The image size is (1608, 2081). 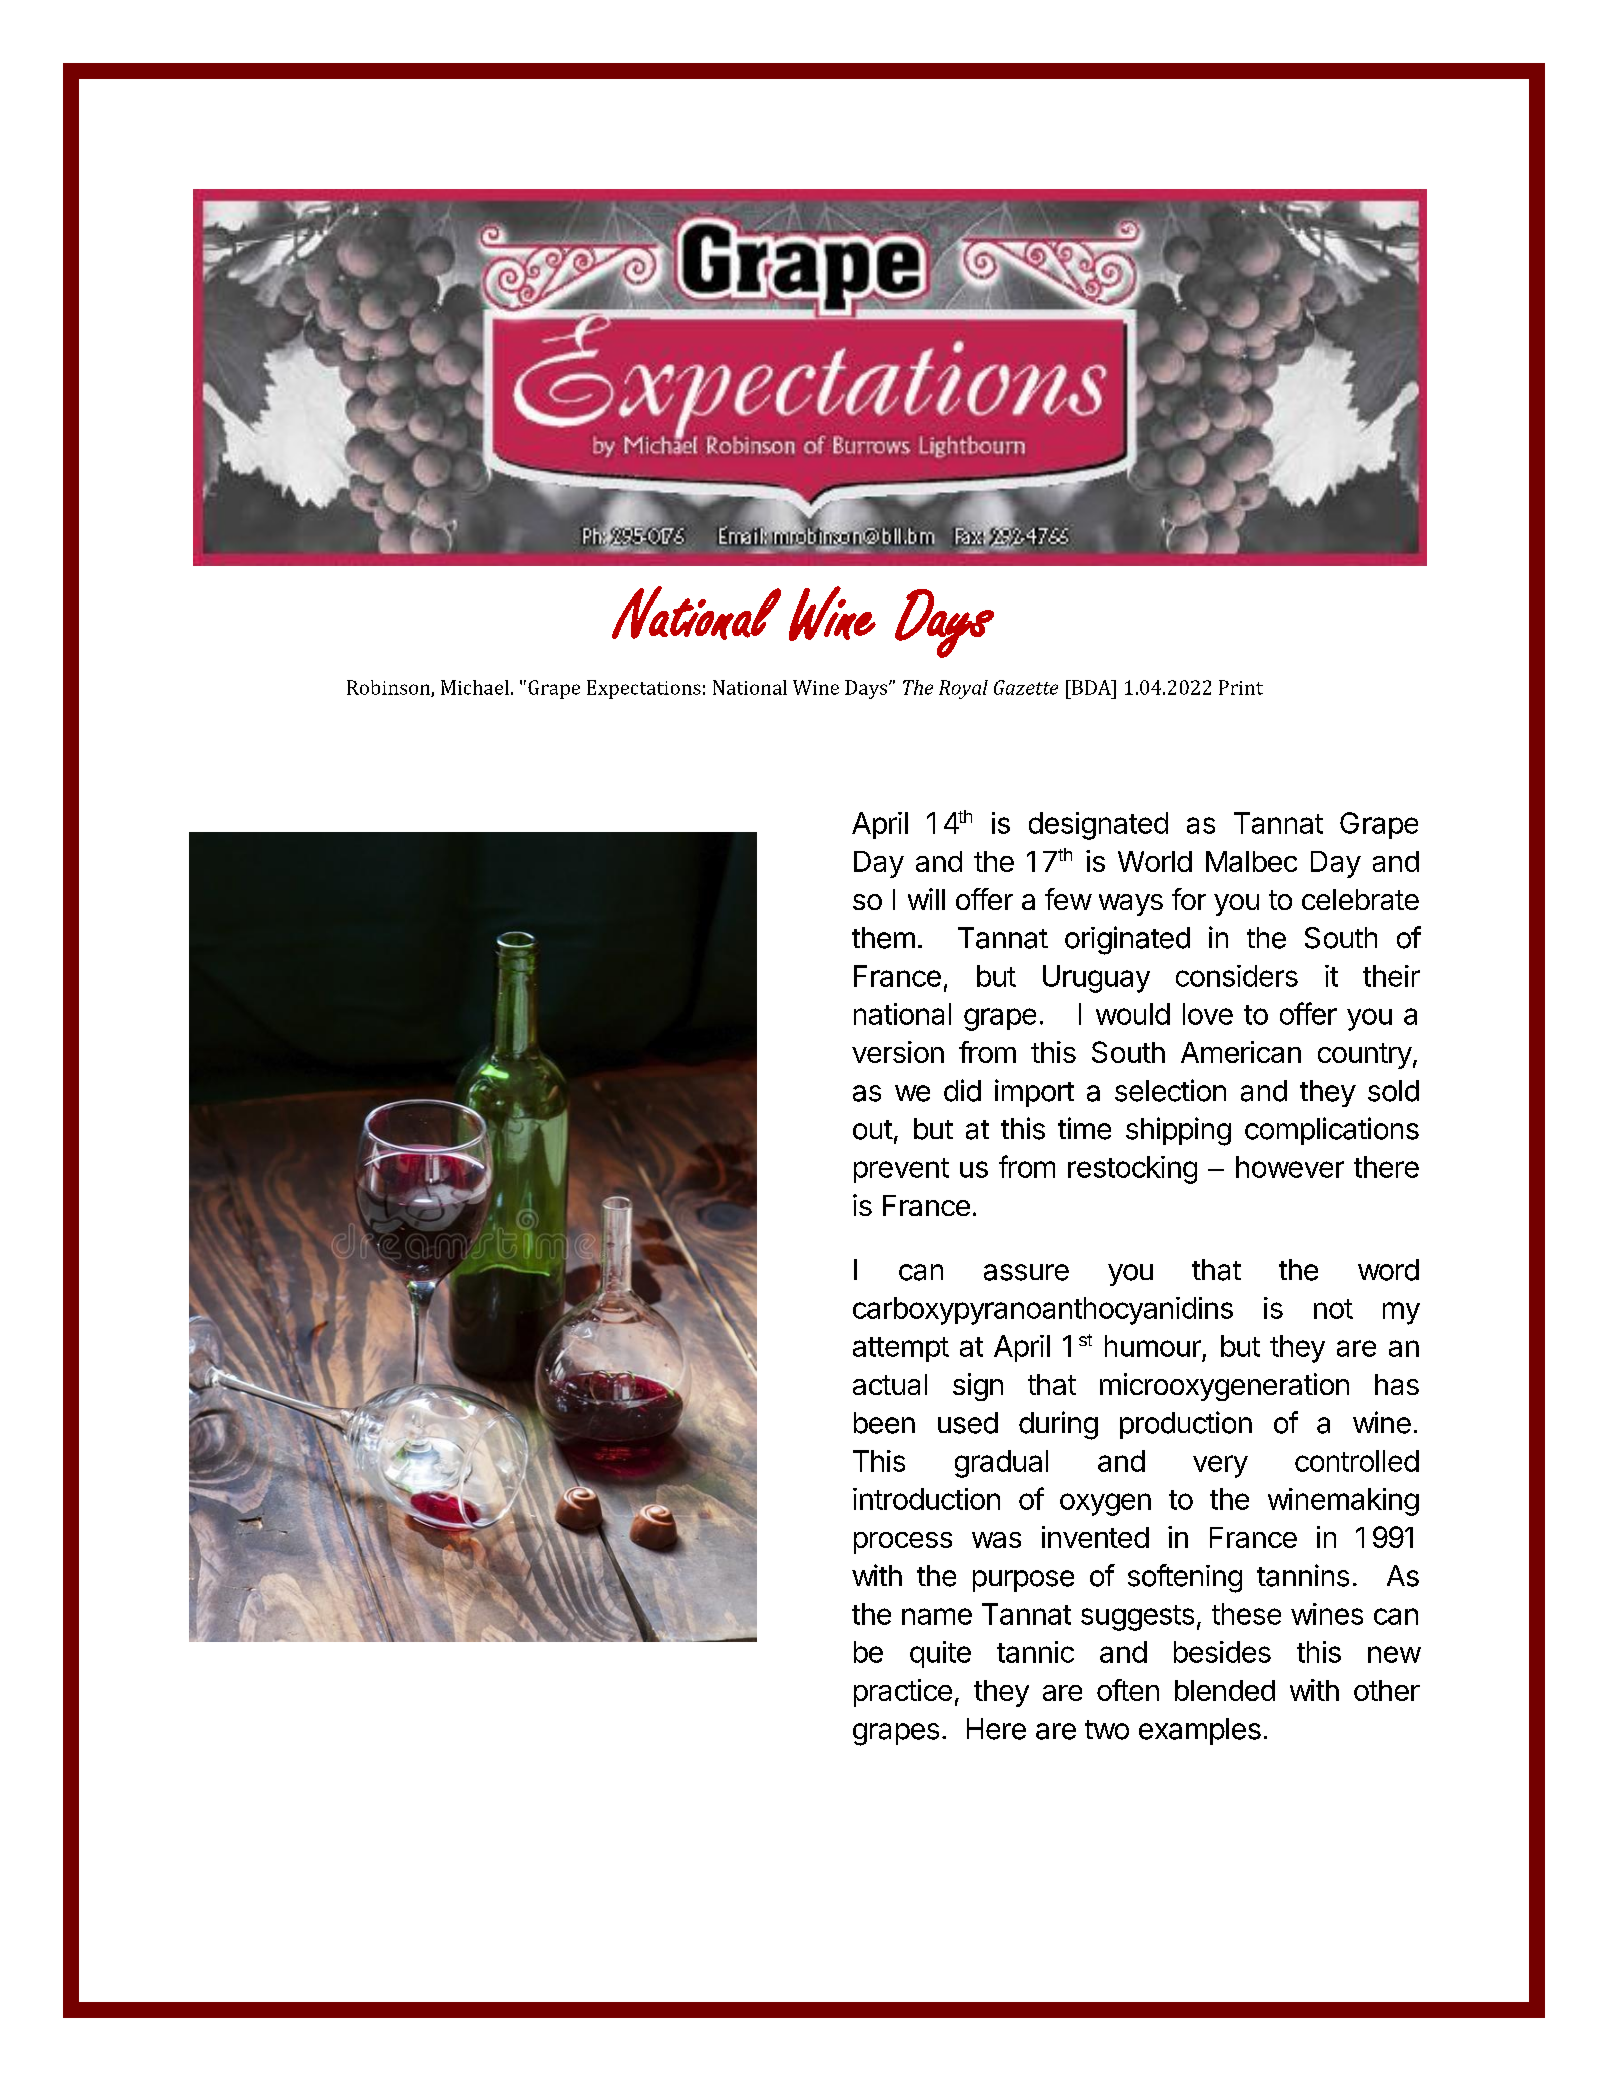 What do you see at coordinates (963, 689) in the screenshot?
I see `Royal` at bounding box center [963, 689].
